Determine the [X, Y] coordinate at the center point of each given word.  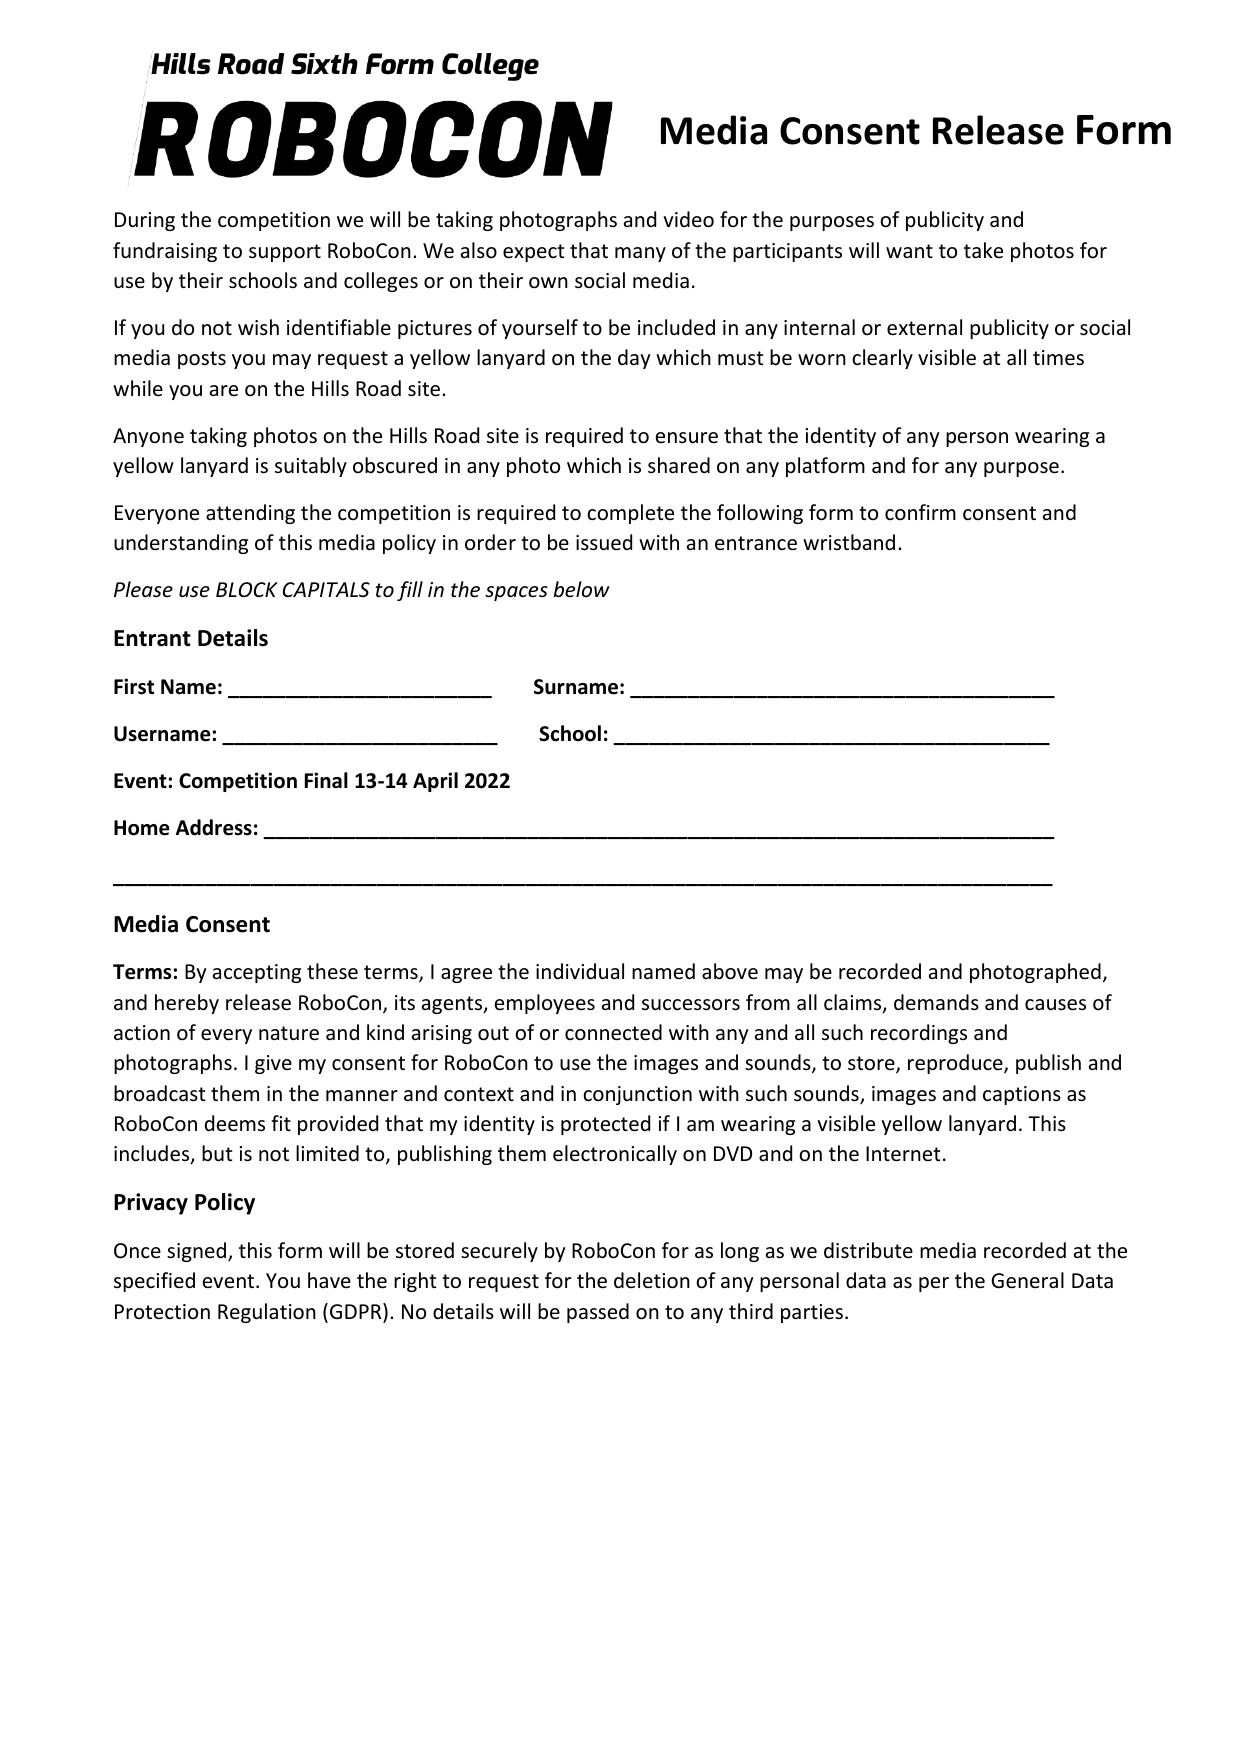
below [581, 589]
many [640, 254]
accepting [257, 973]
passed [598, 1313]
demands [936, 1002]
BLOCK [247, 589]
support [285, 253]
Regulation [267, 1313]
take [983, 250]
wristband [849, 542]
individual [580, 971]
